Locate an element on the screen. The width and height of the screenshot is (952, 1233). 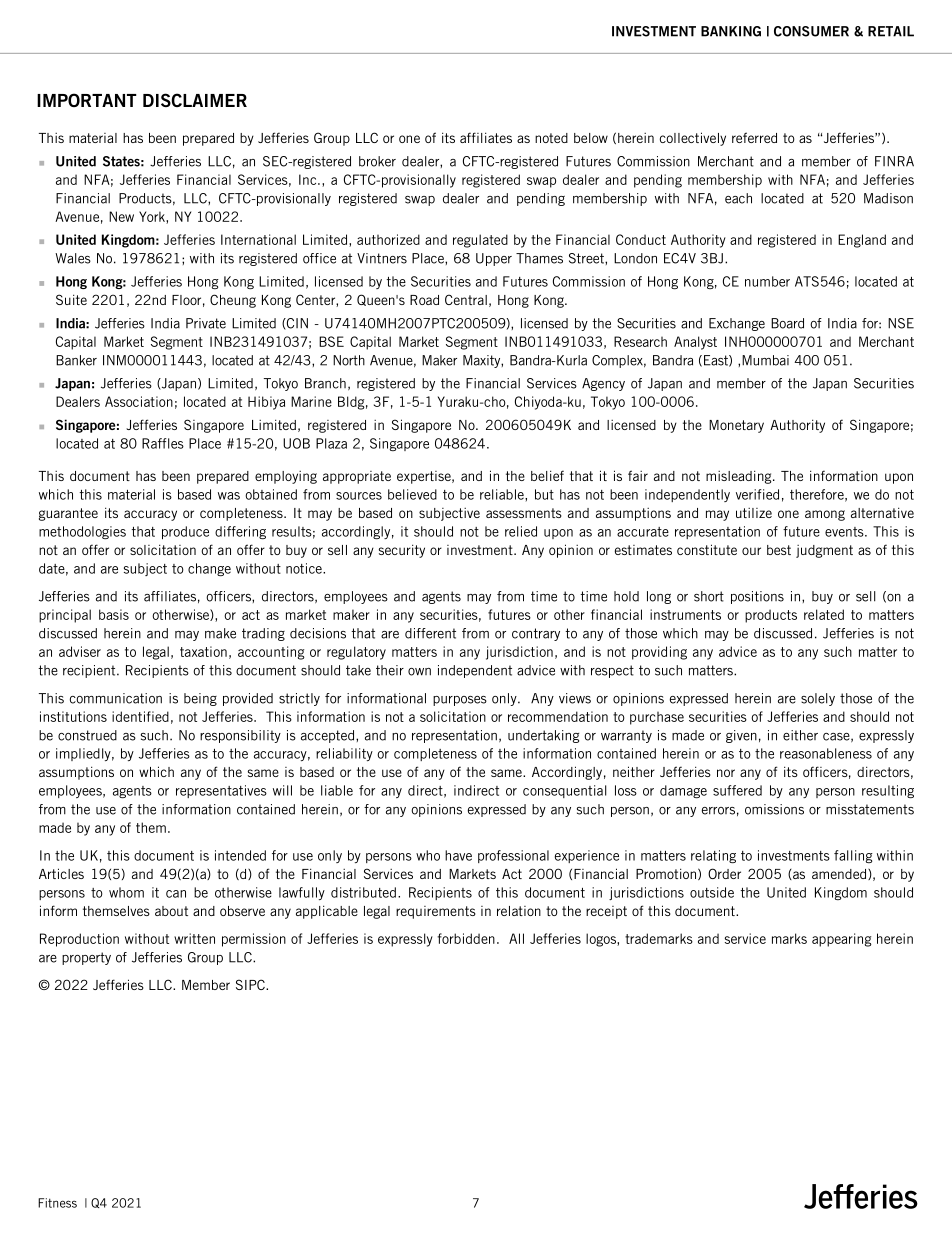
noted is located at coordinates (551, 138).
